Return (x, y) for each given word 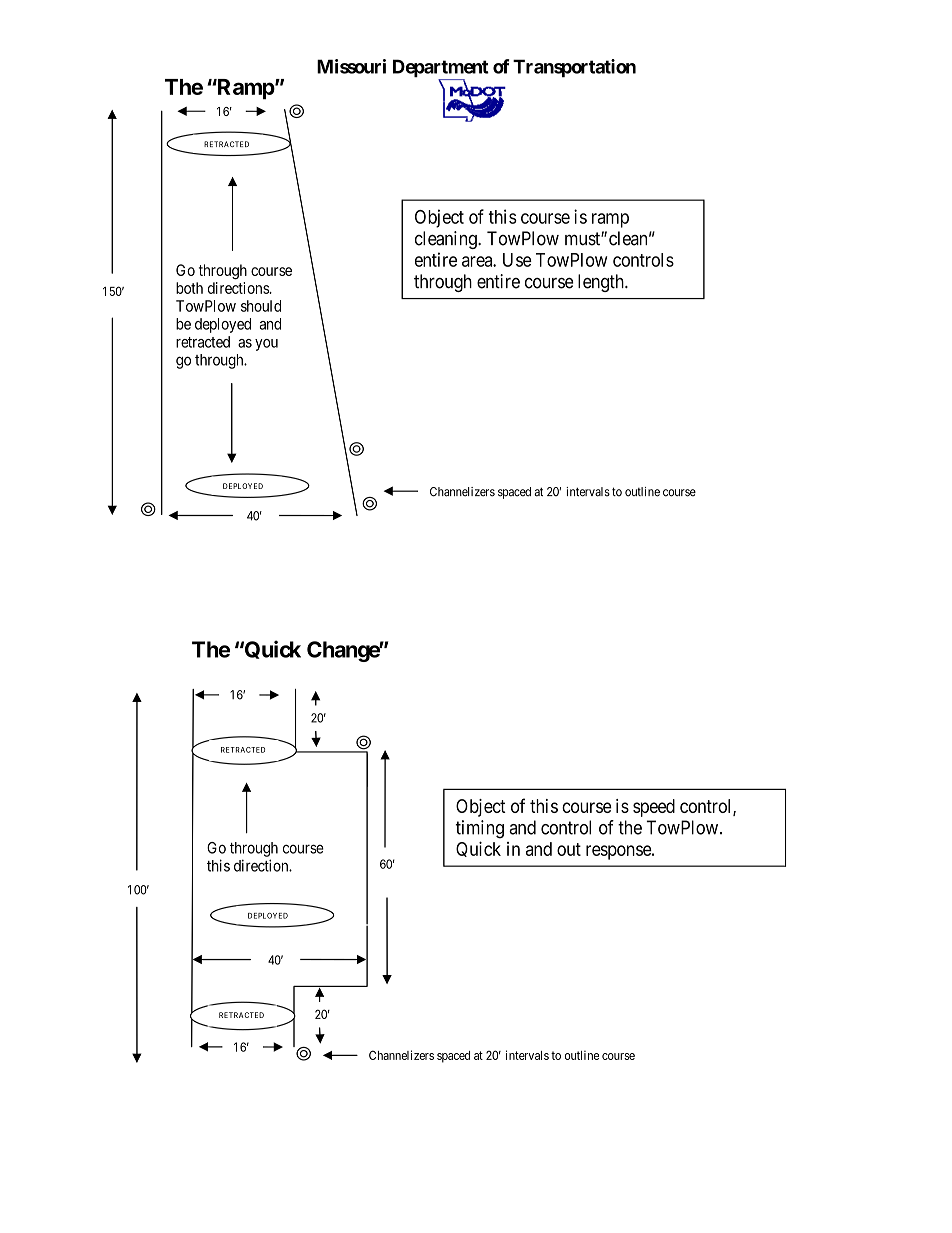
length (602, 283)
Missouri (351, 66)
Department (441, 69)
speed (654, 808)
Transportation (574, 68)
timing (479, 829)
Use (517, 260)
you (266, 345)
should (261, 306)
